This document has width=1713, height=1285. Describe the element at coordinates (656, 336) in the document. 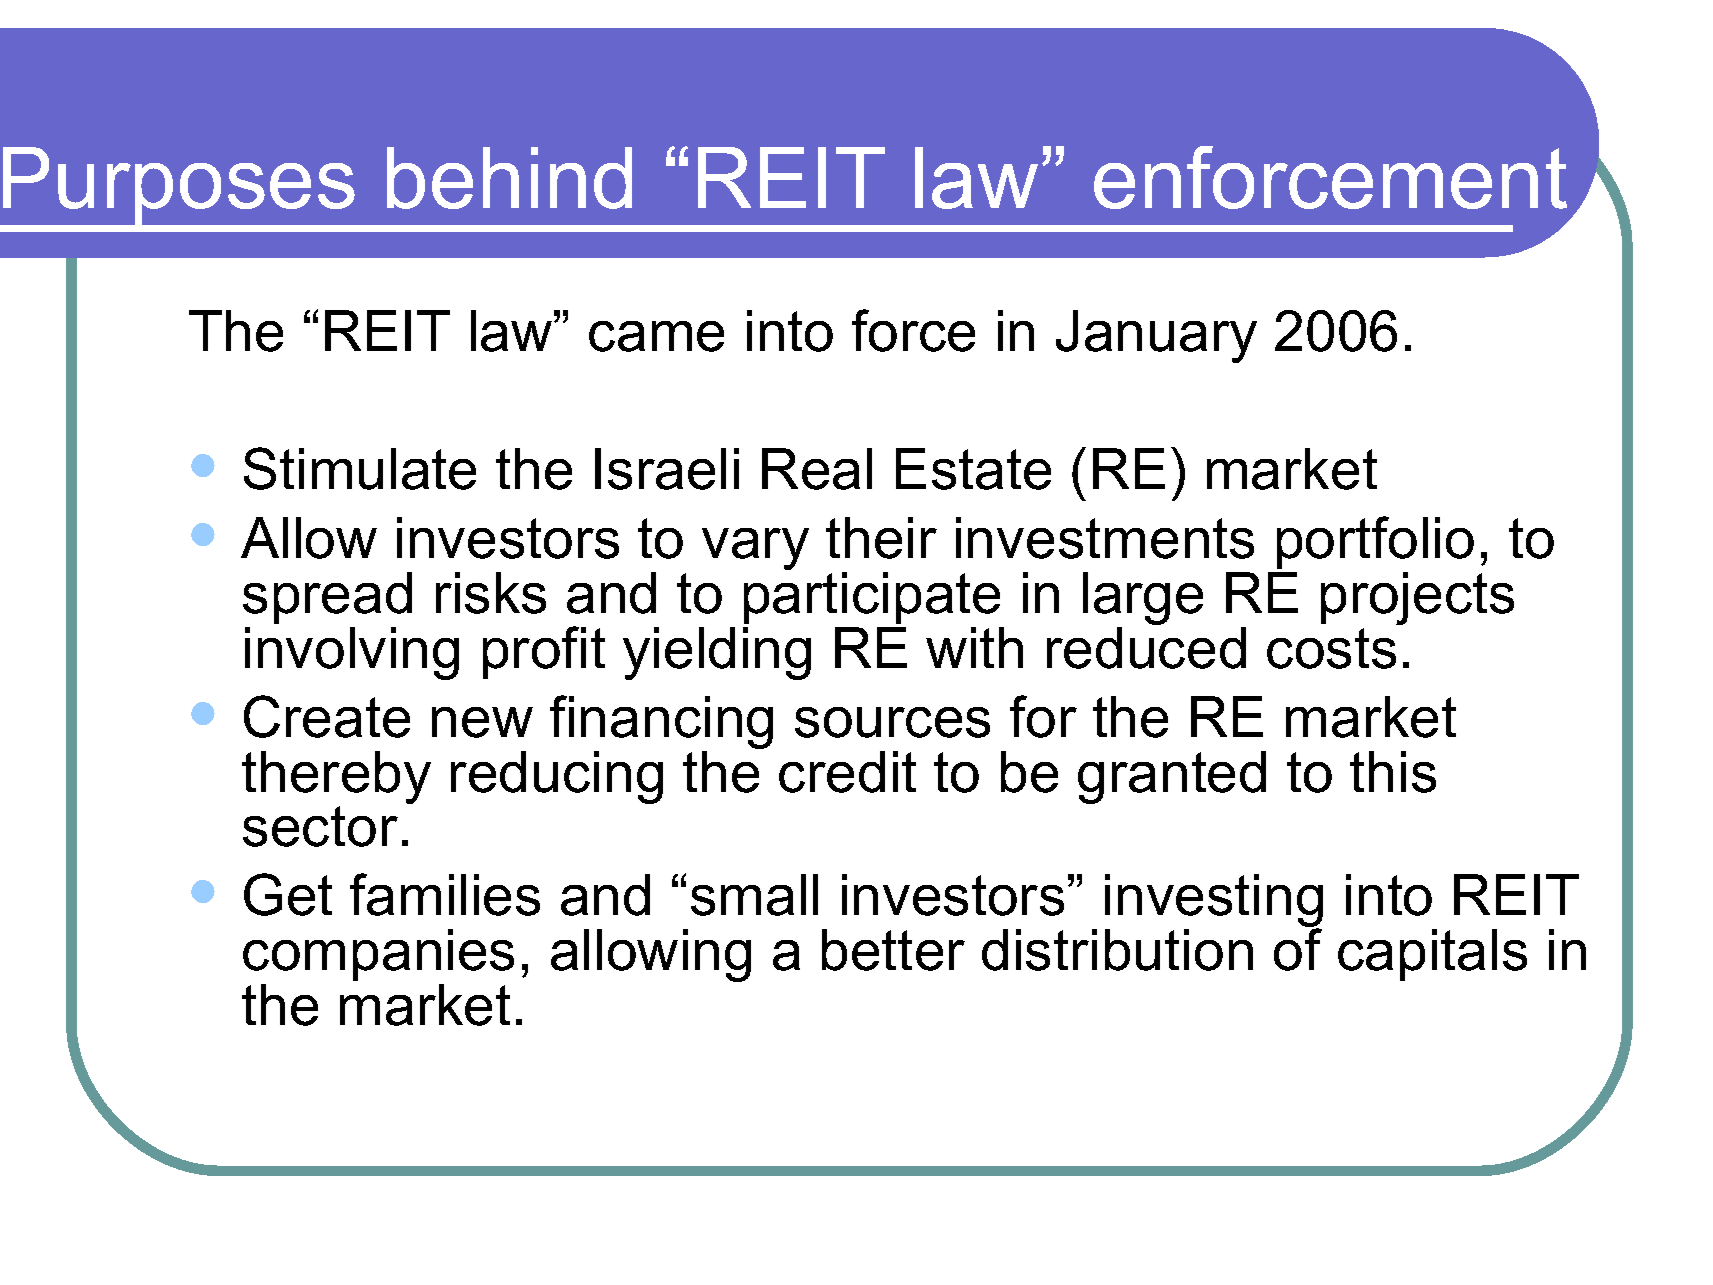

I see `came` at that location.
